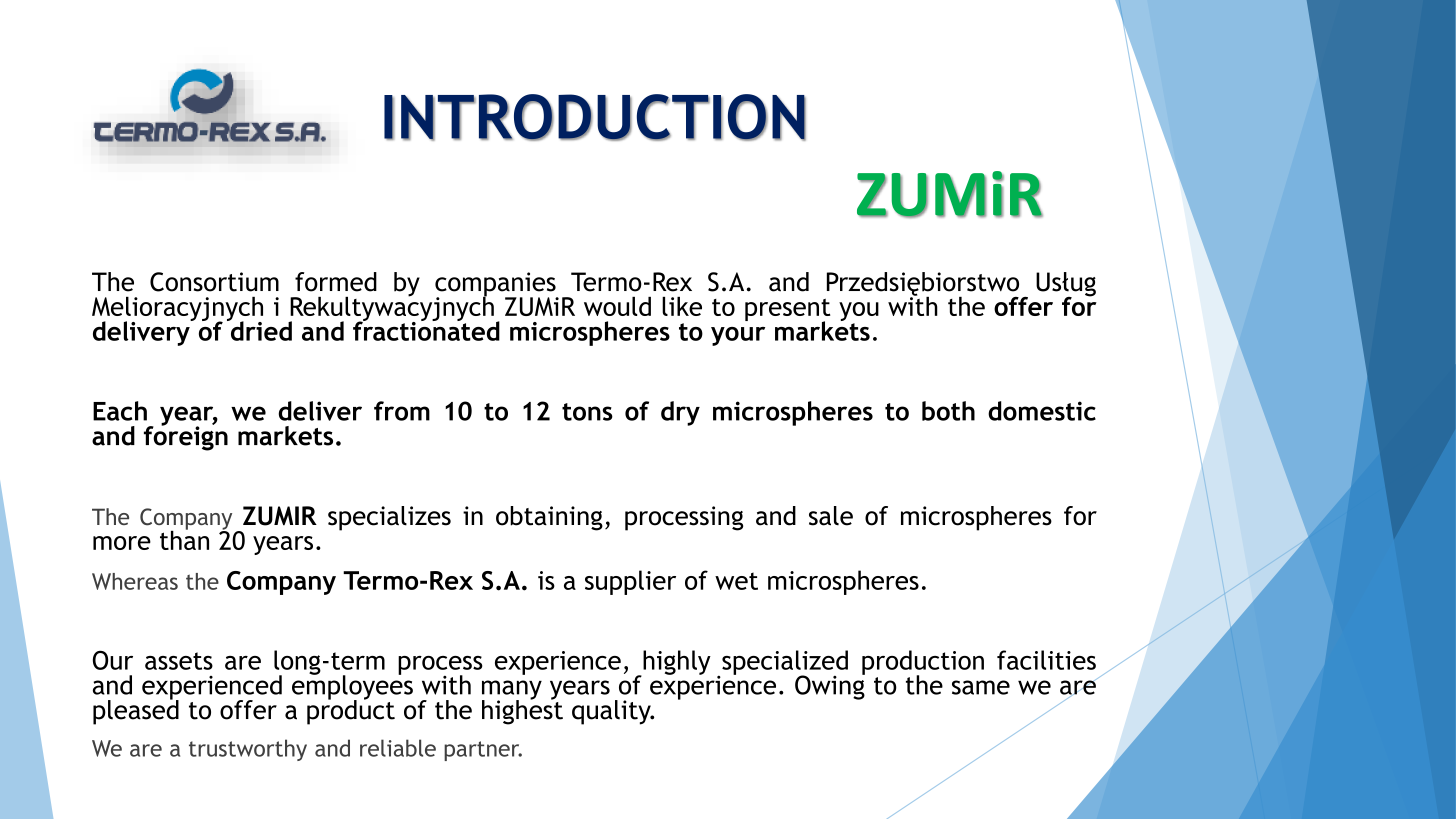  I want to click on present, so click(787, 311).
